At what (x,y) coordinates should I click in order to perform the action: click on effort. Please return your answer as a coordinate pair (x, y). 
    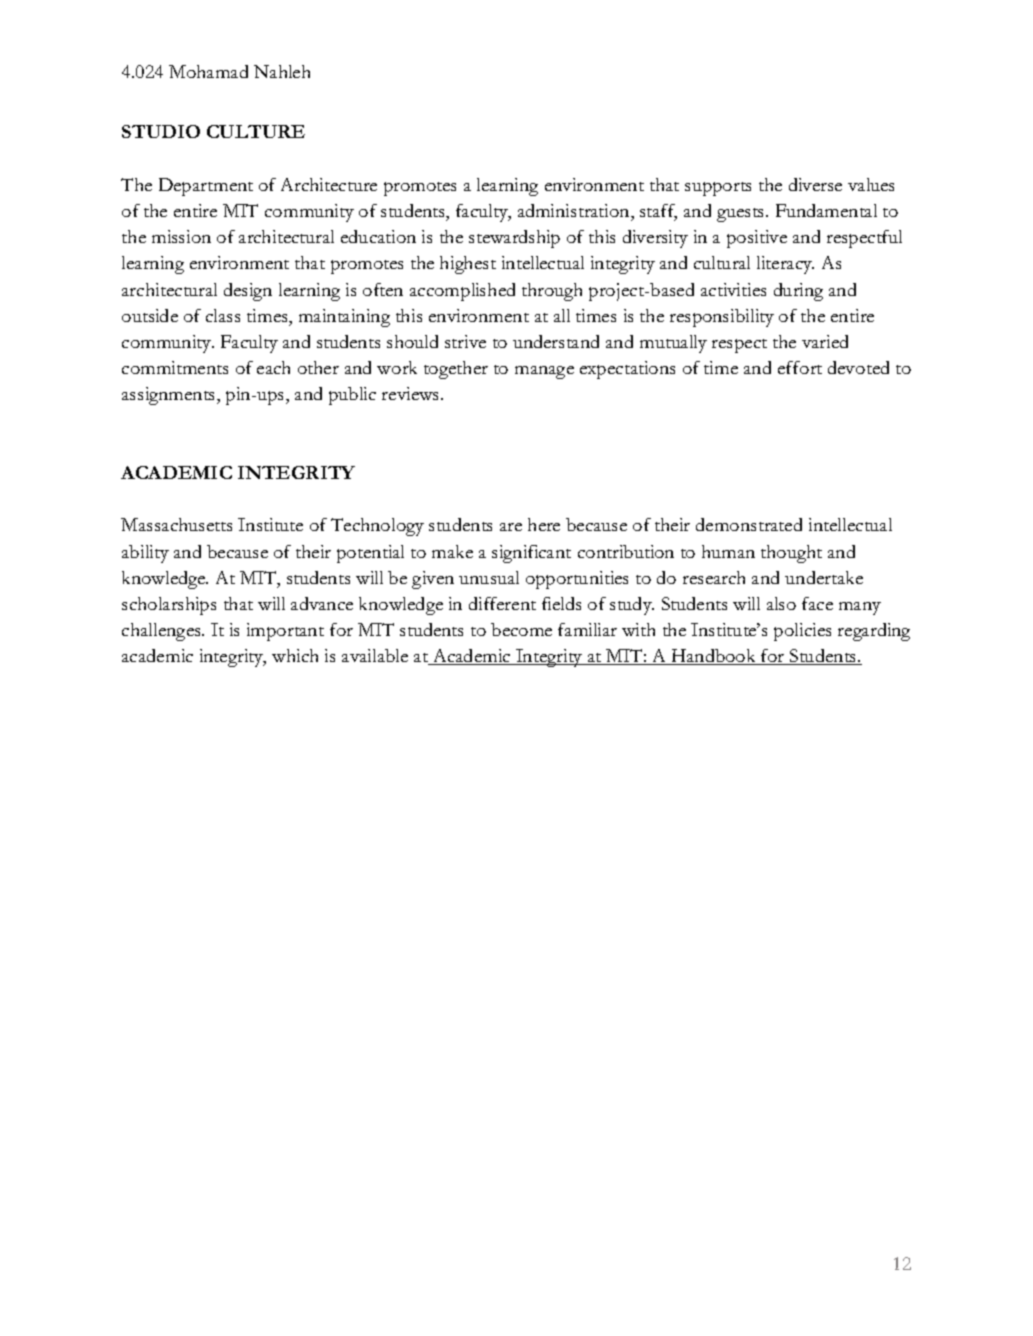
    Looking at the image, I should click on (800, 367).
